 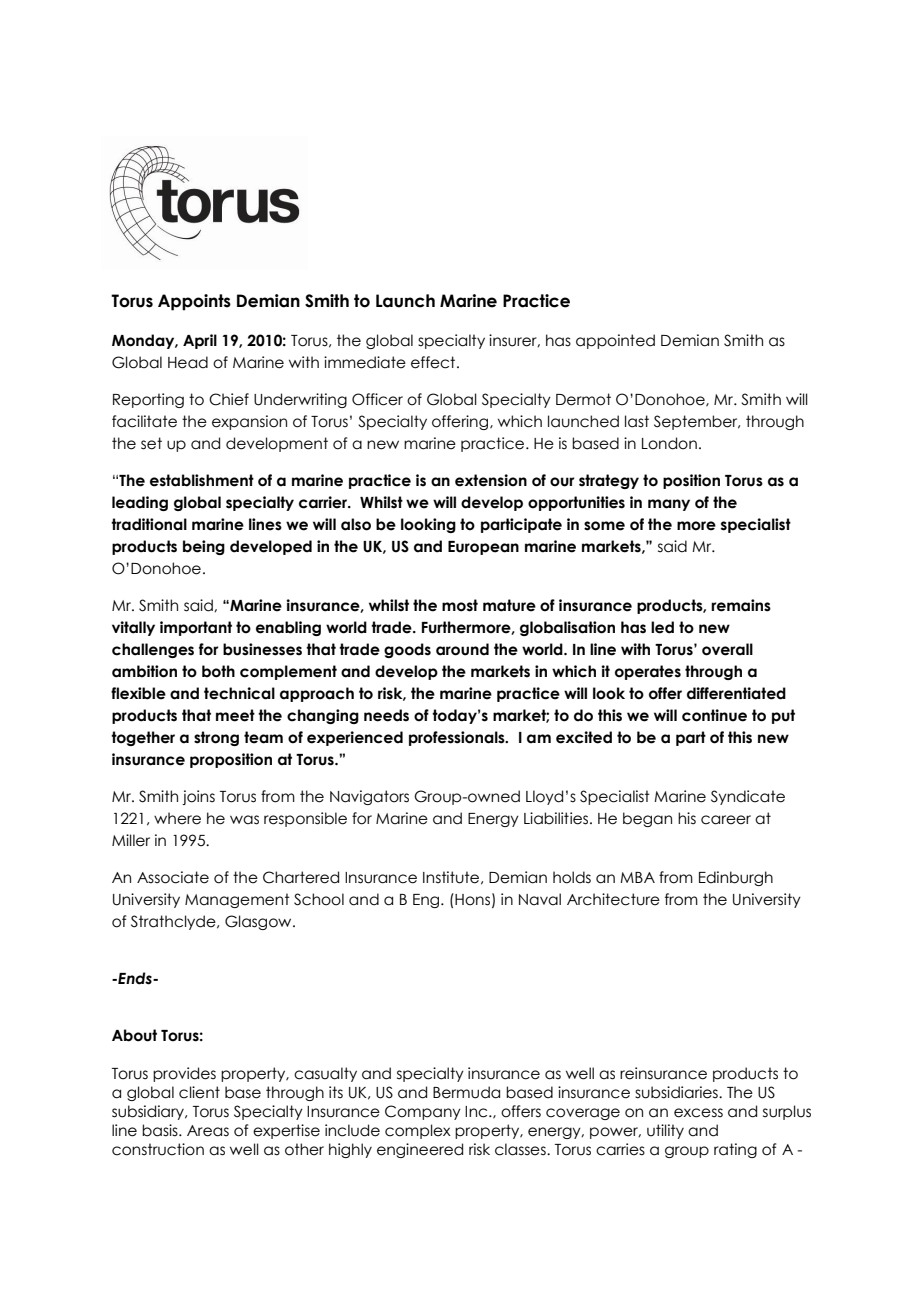 What do you see at coordinates (434, 362) in the screenshot?
I see `effect` at bounding box center [434, 362].
